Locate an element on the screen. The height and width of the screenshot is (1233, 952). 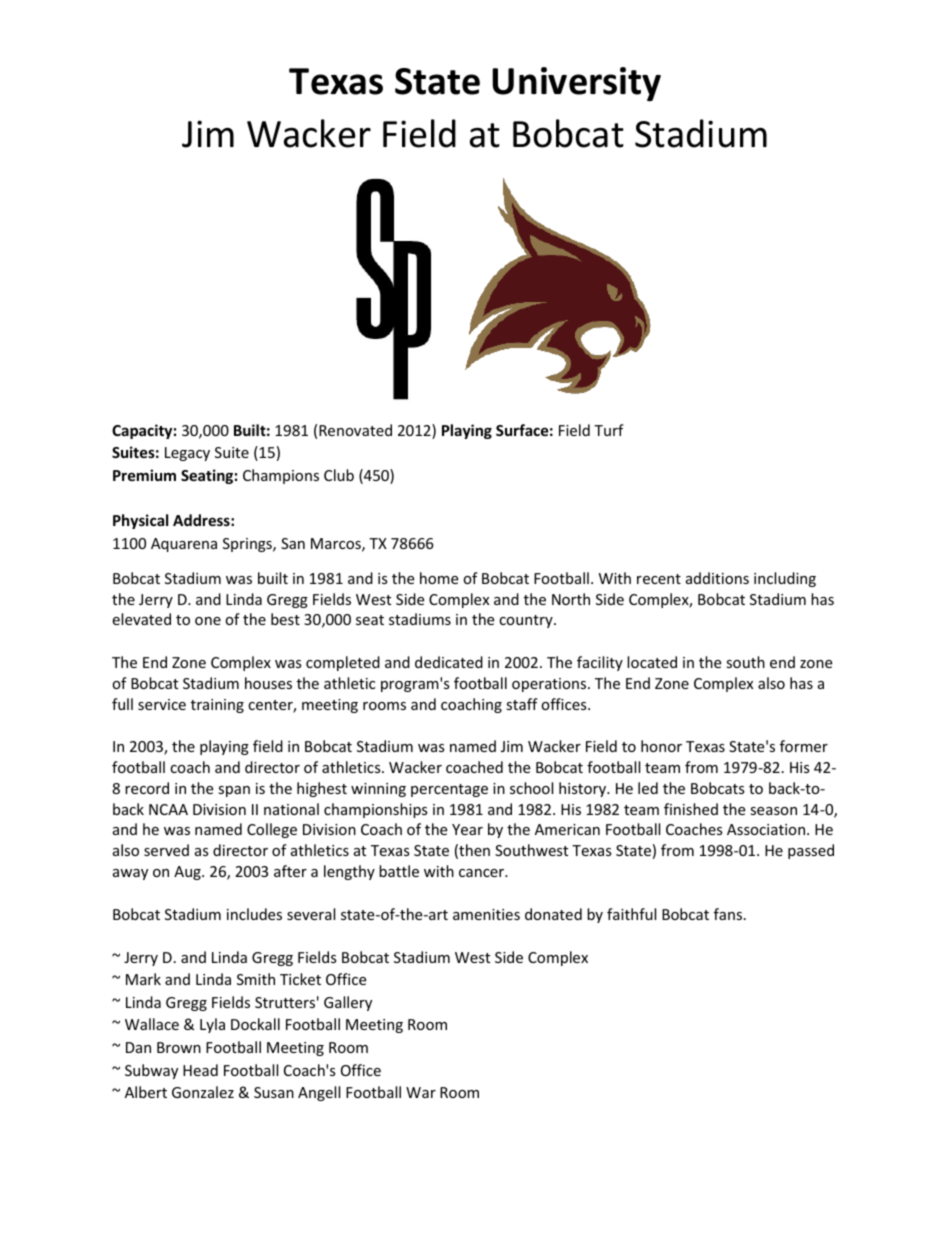
Head is located at coordinates (200, 1070).
